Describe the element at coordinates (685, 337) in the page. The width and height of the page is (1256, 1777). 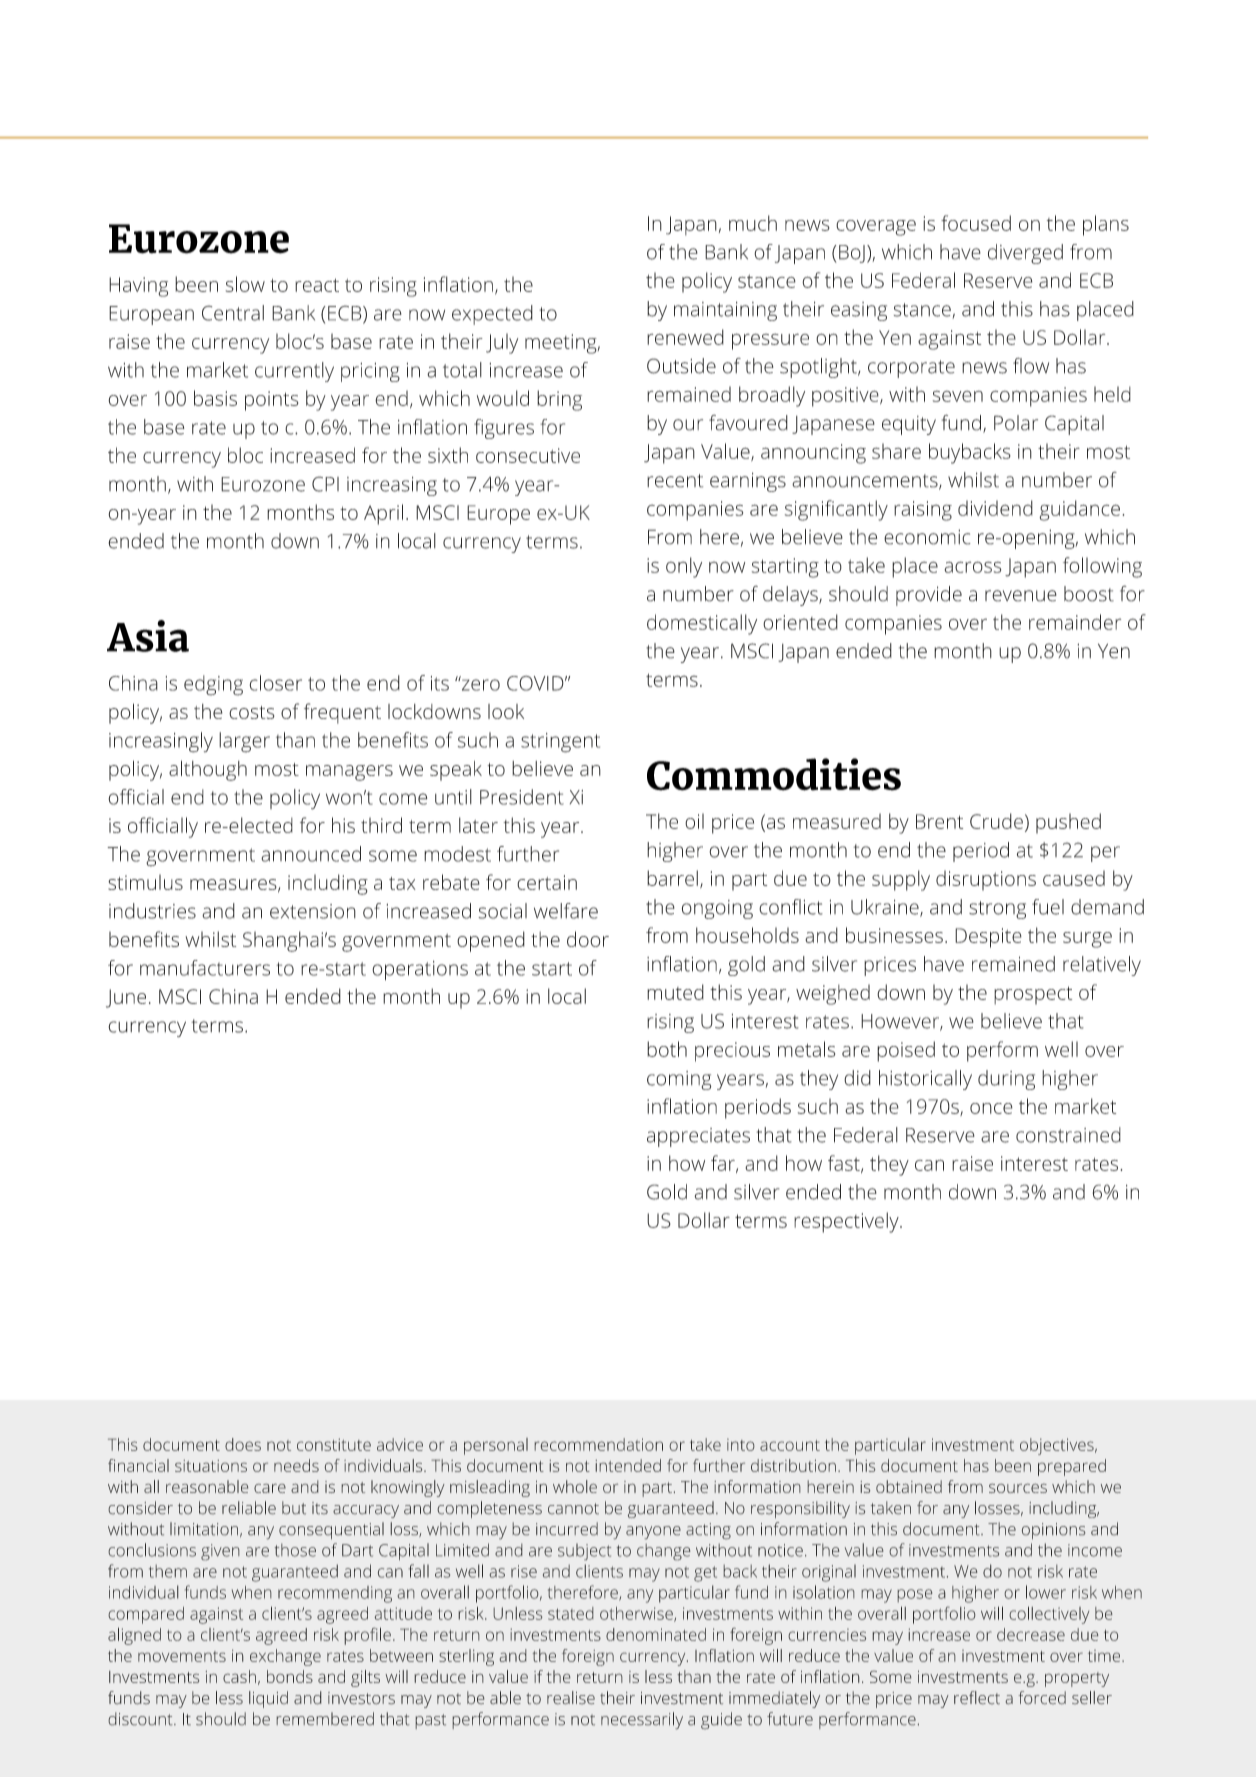
I see `renewed` at that location.
